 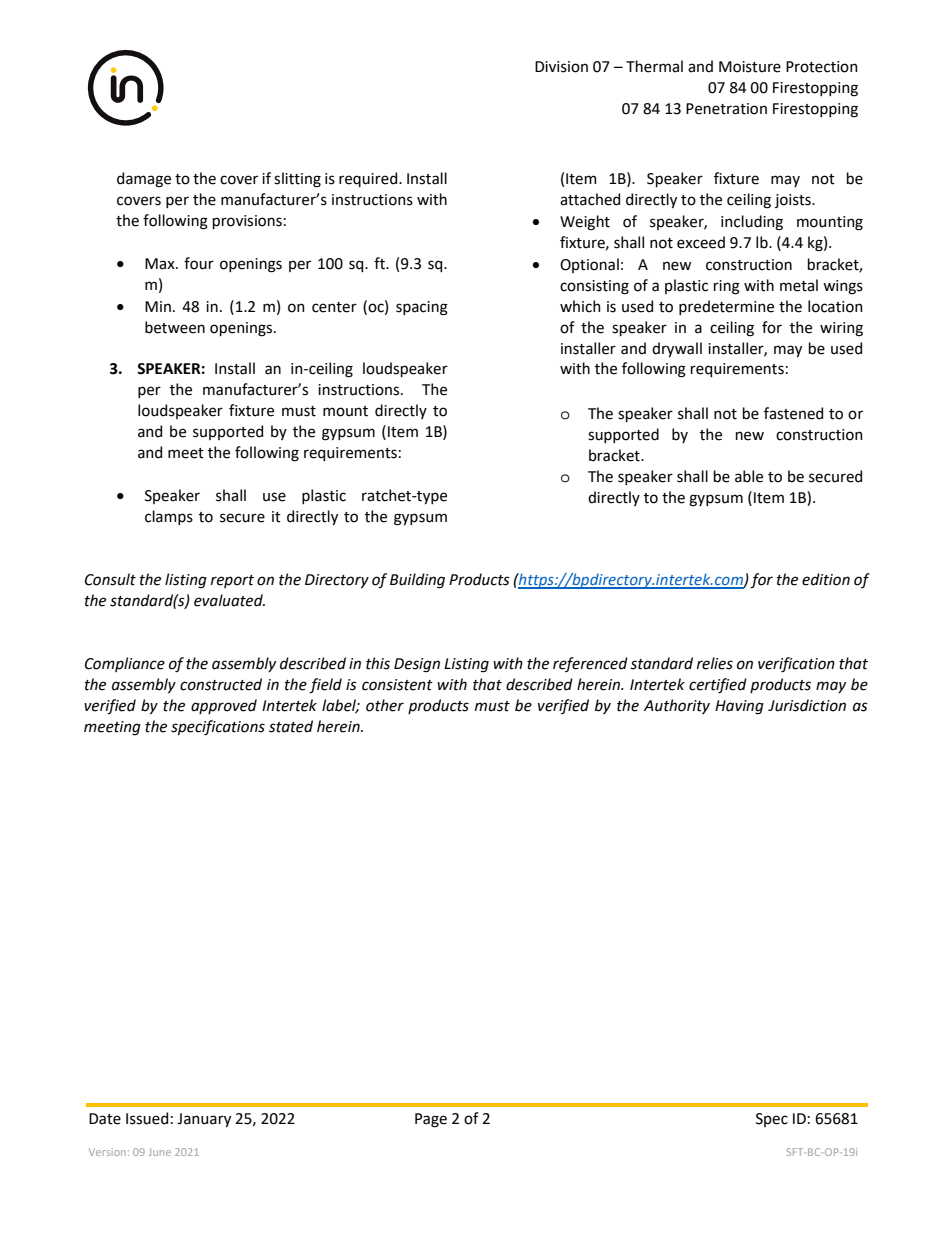 What do you see at coordinates (144, 180) in the screenshot?
I see `damage` at bounding box center [144, 180].
